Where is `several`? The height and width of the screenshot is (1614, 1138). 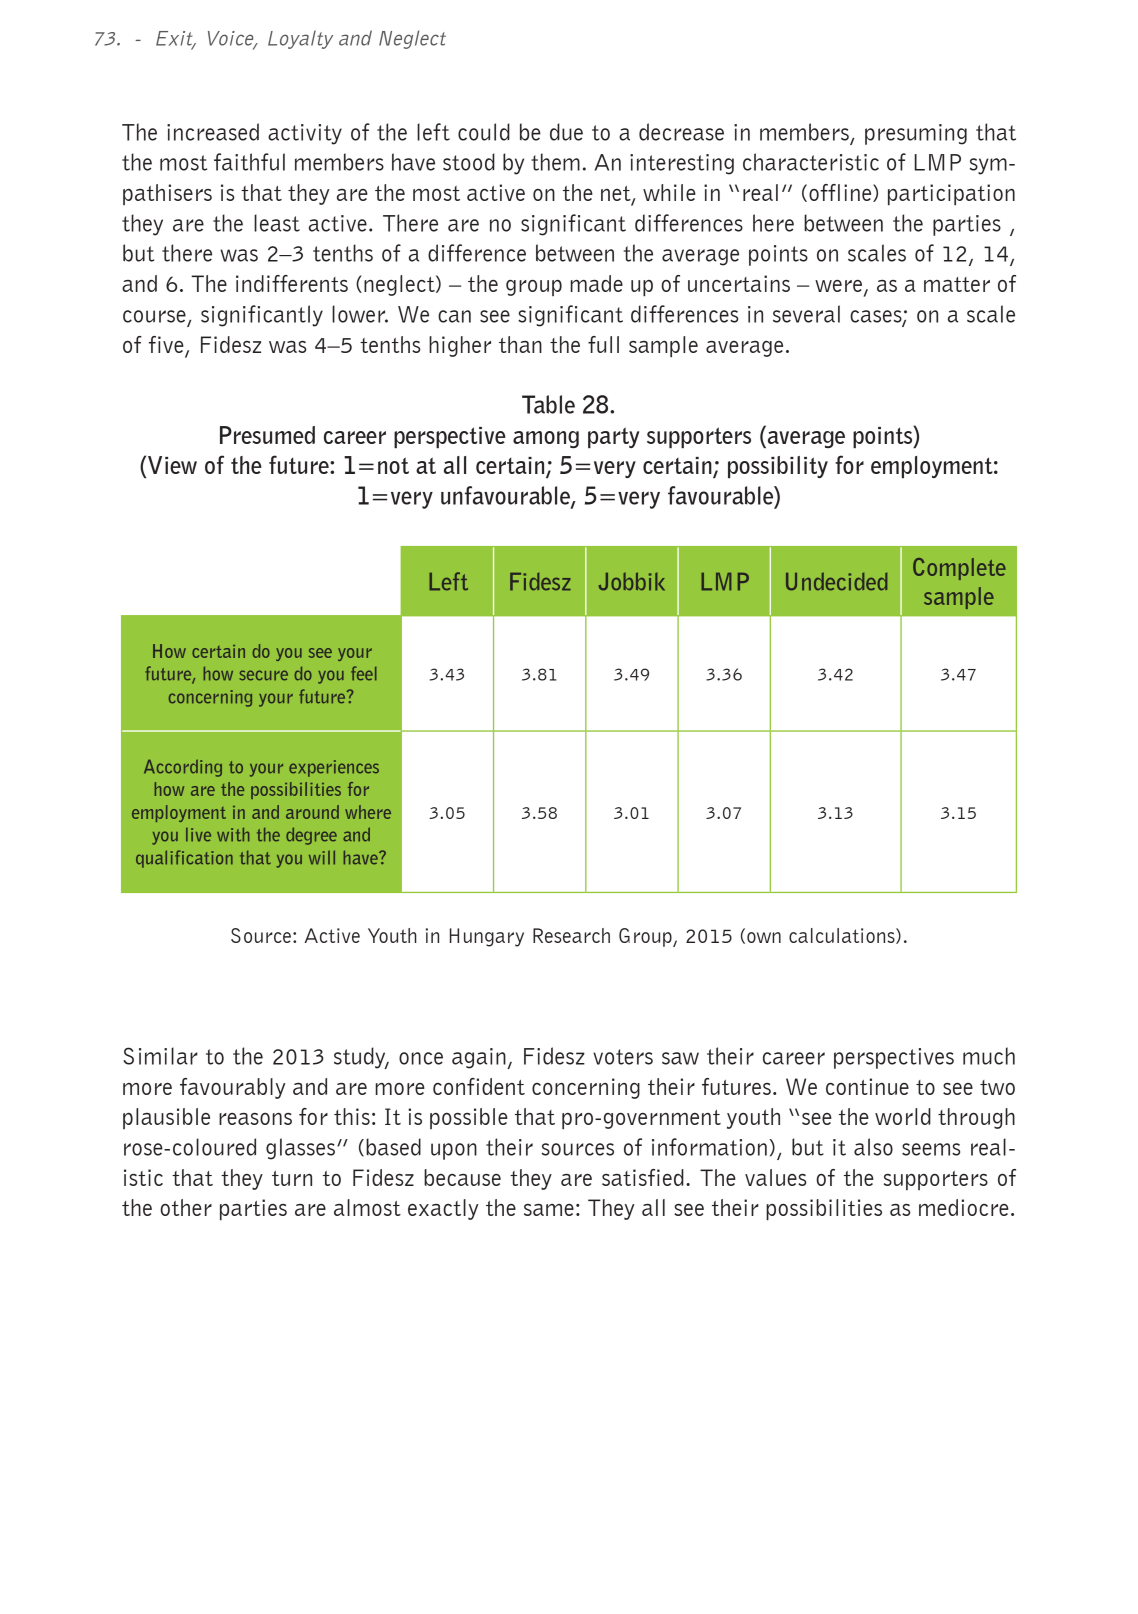 several is located at coordinates (806, 314).
